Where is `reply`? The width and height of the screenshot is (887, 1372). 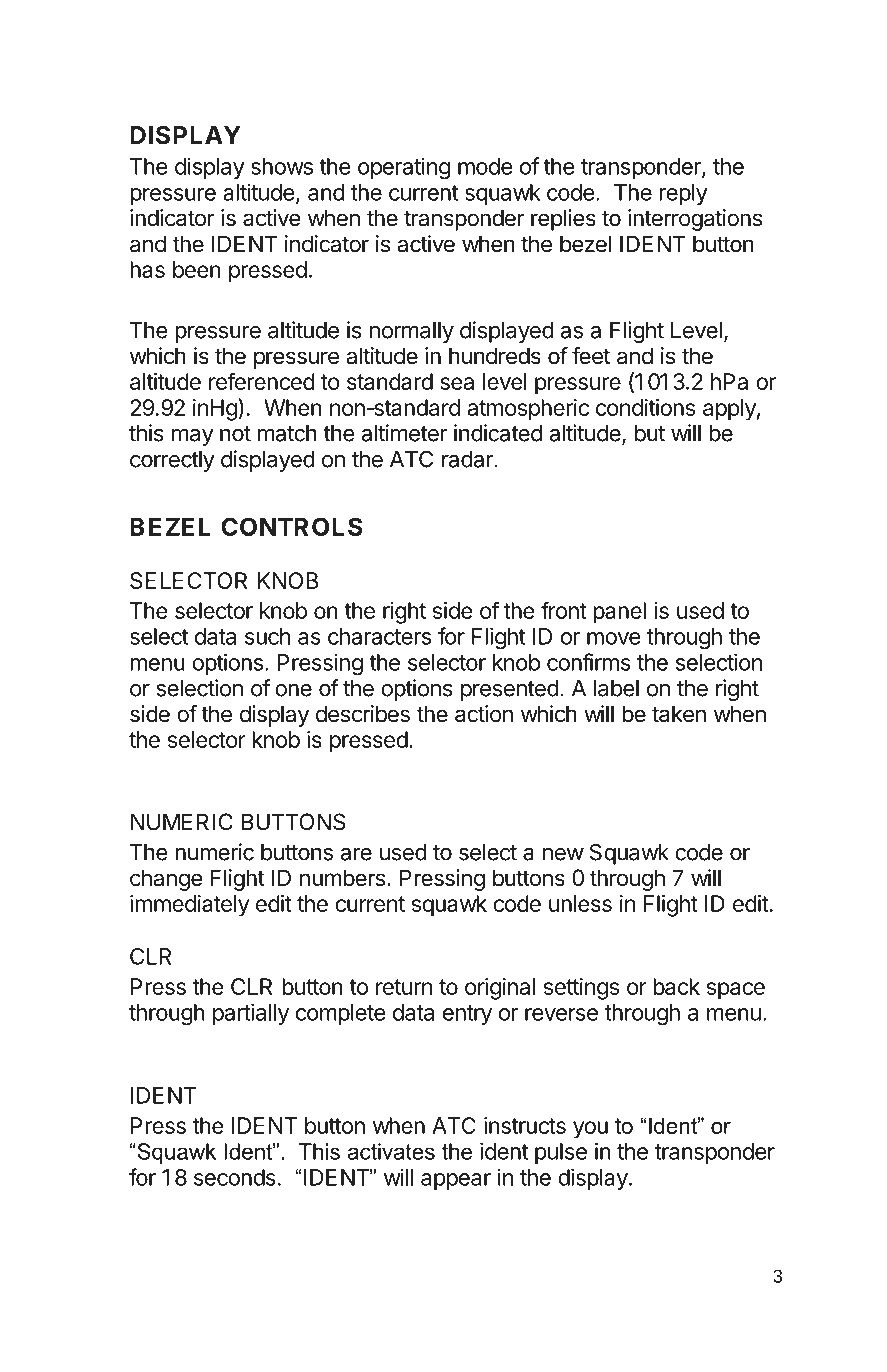 reply is located at coordinates (683, 194).
